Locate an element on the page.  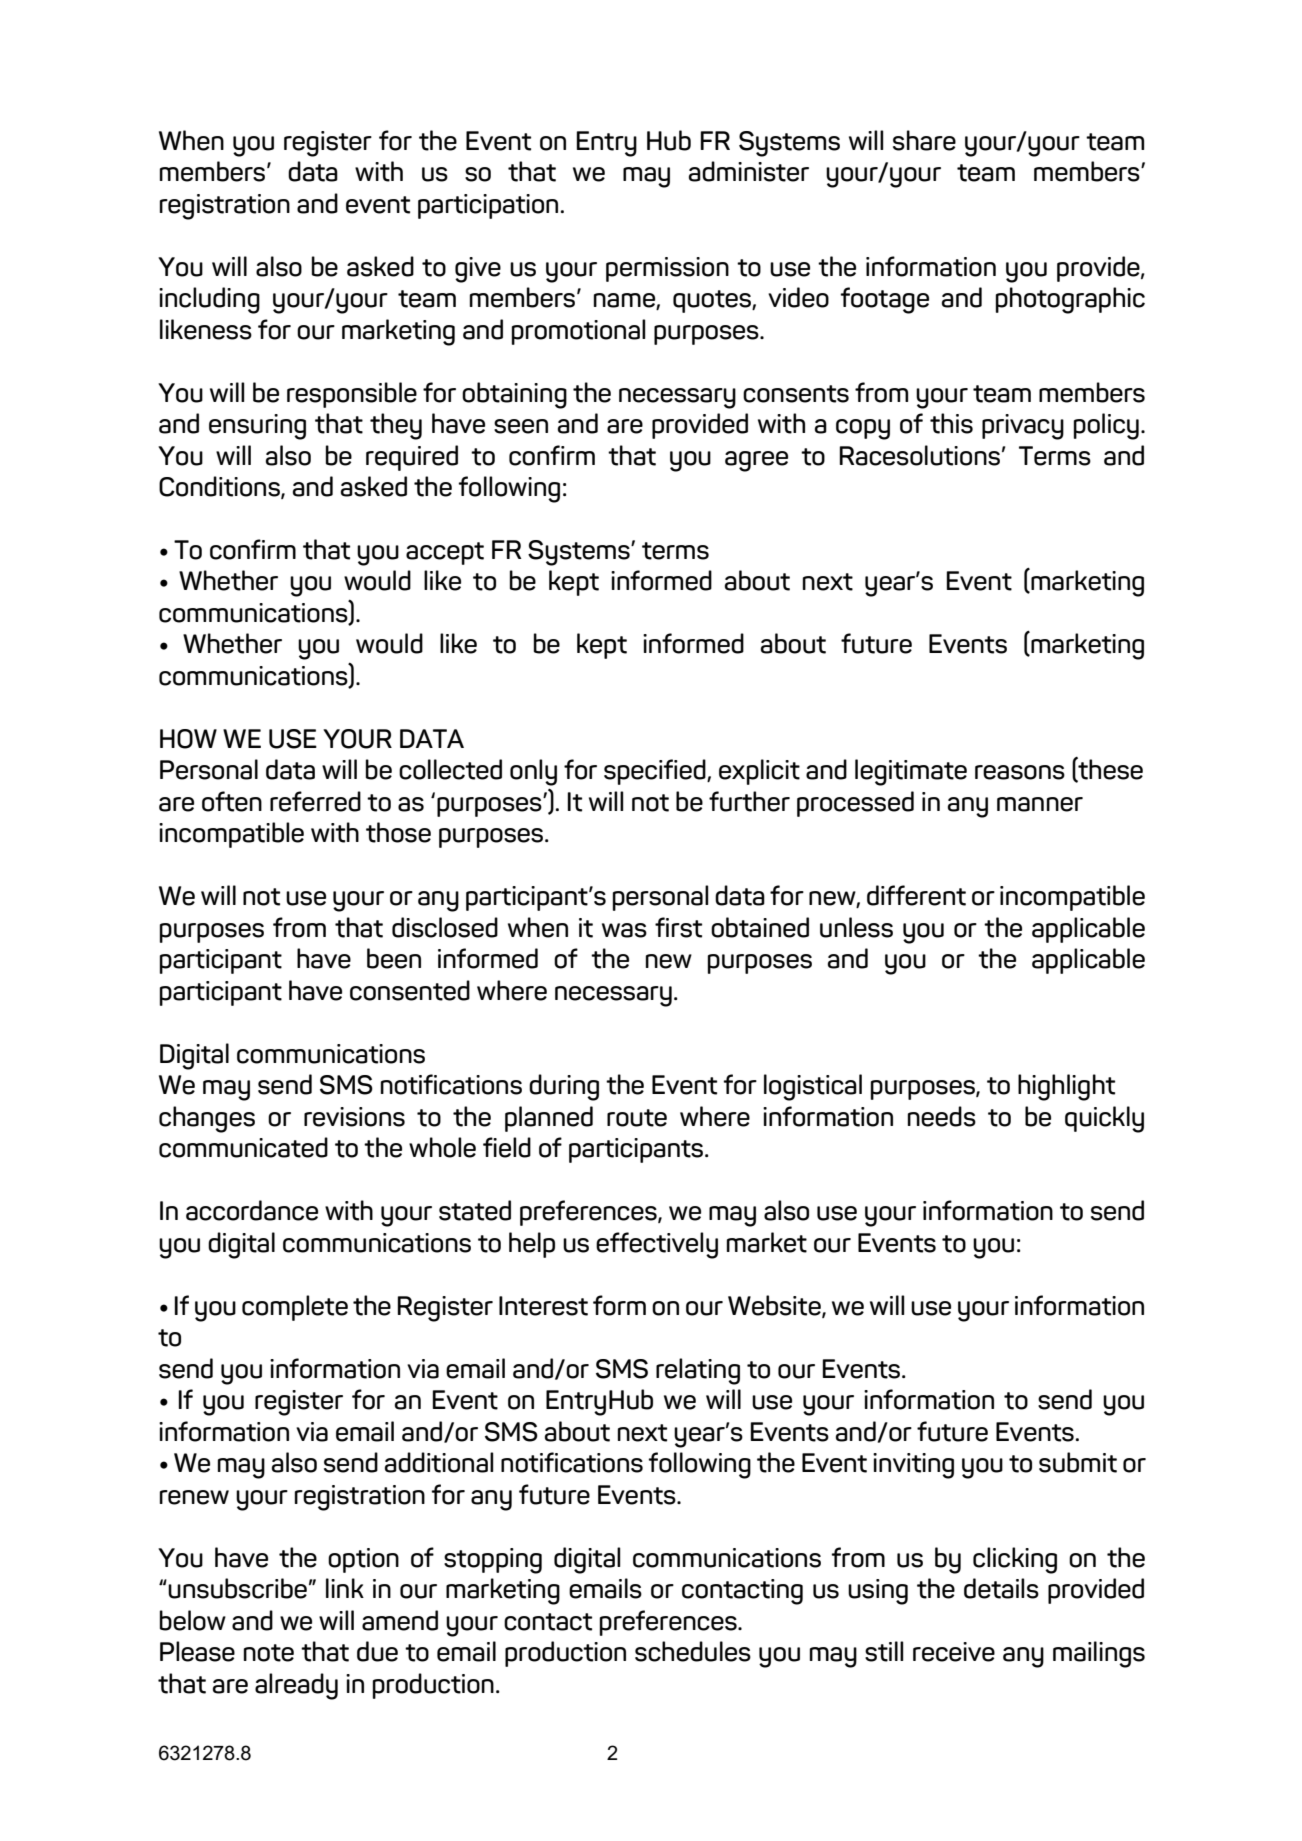
needs is located at coordinates (942, 1116).
